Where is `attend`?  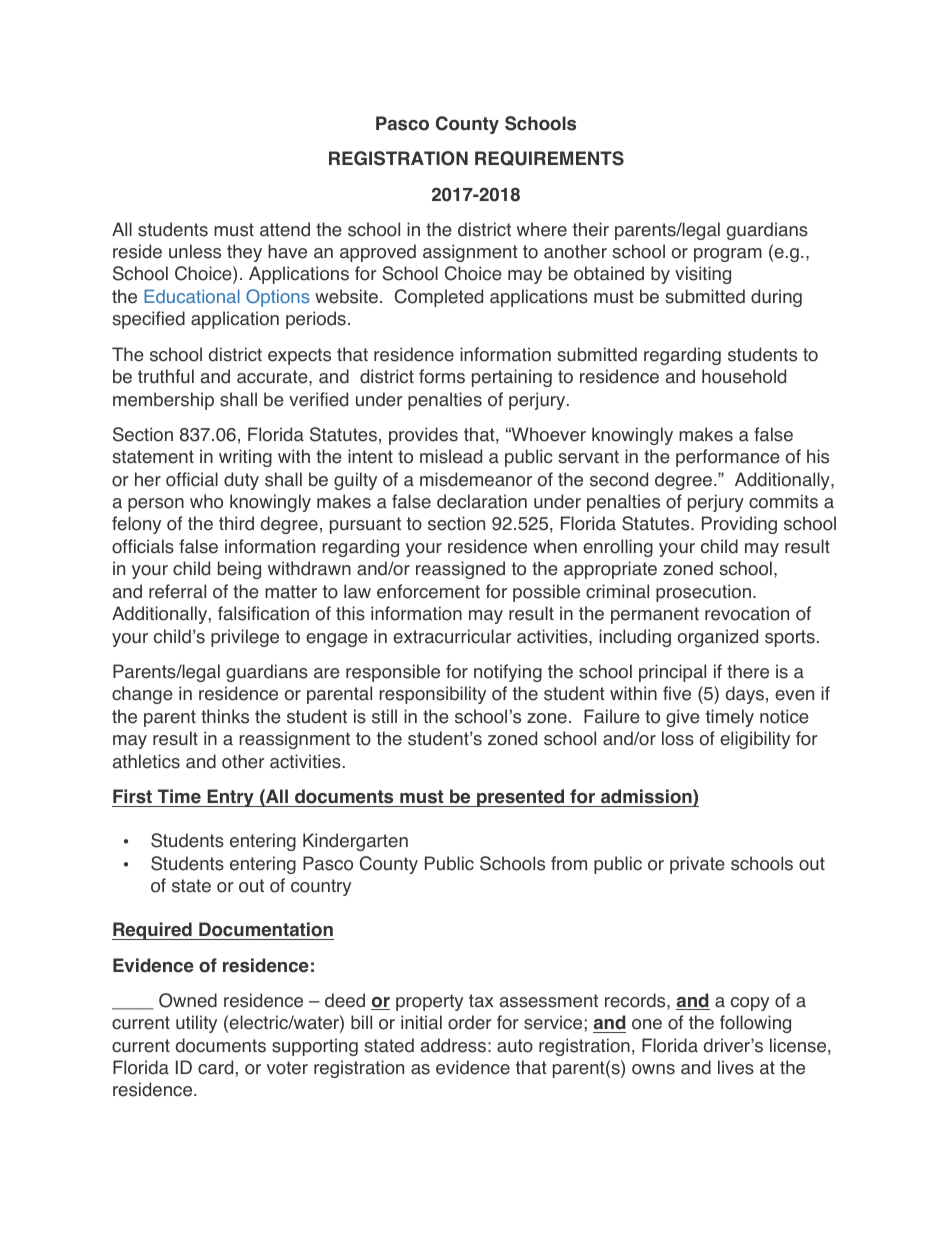 attend is located at coordinates (285, 229).
